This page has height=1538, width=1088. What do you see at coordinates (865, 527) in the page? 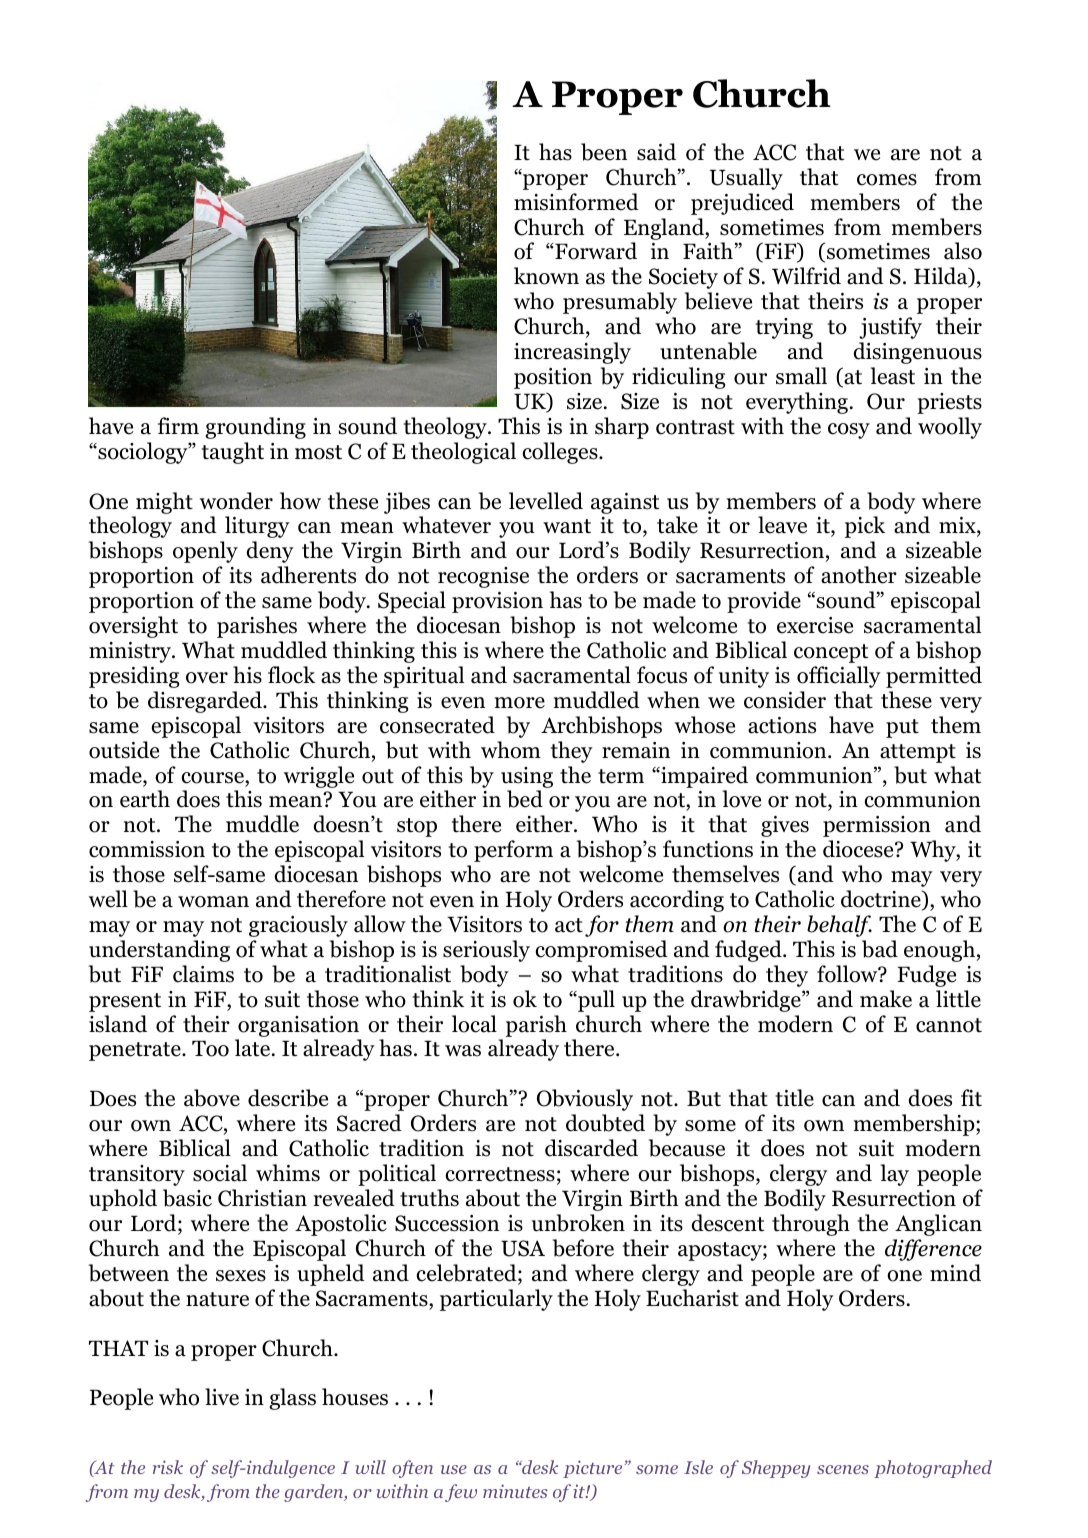
I see `pick` at bounding box center [865, 527].
